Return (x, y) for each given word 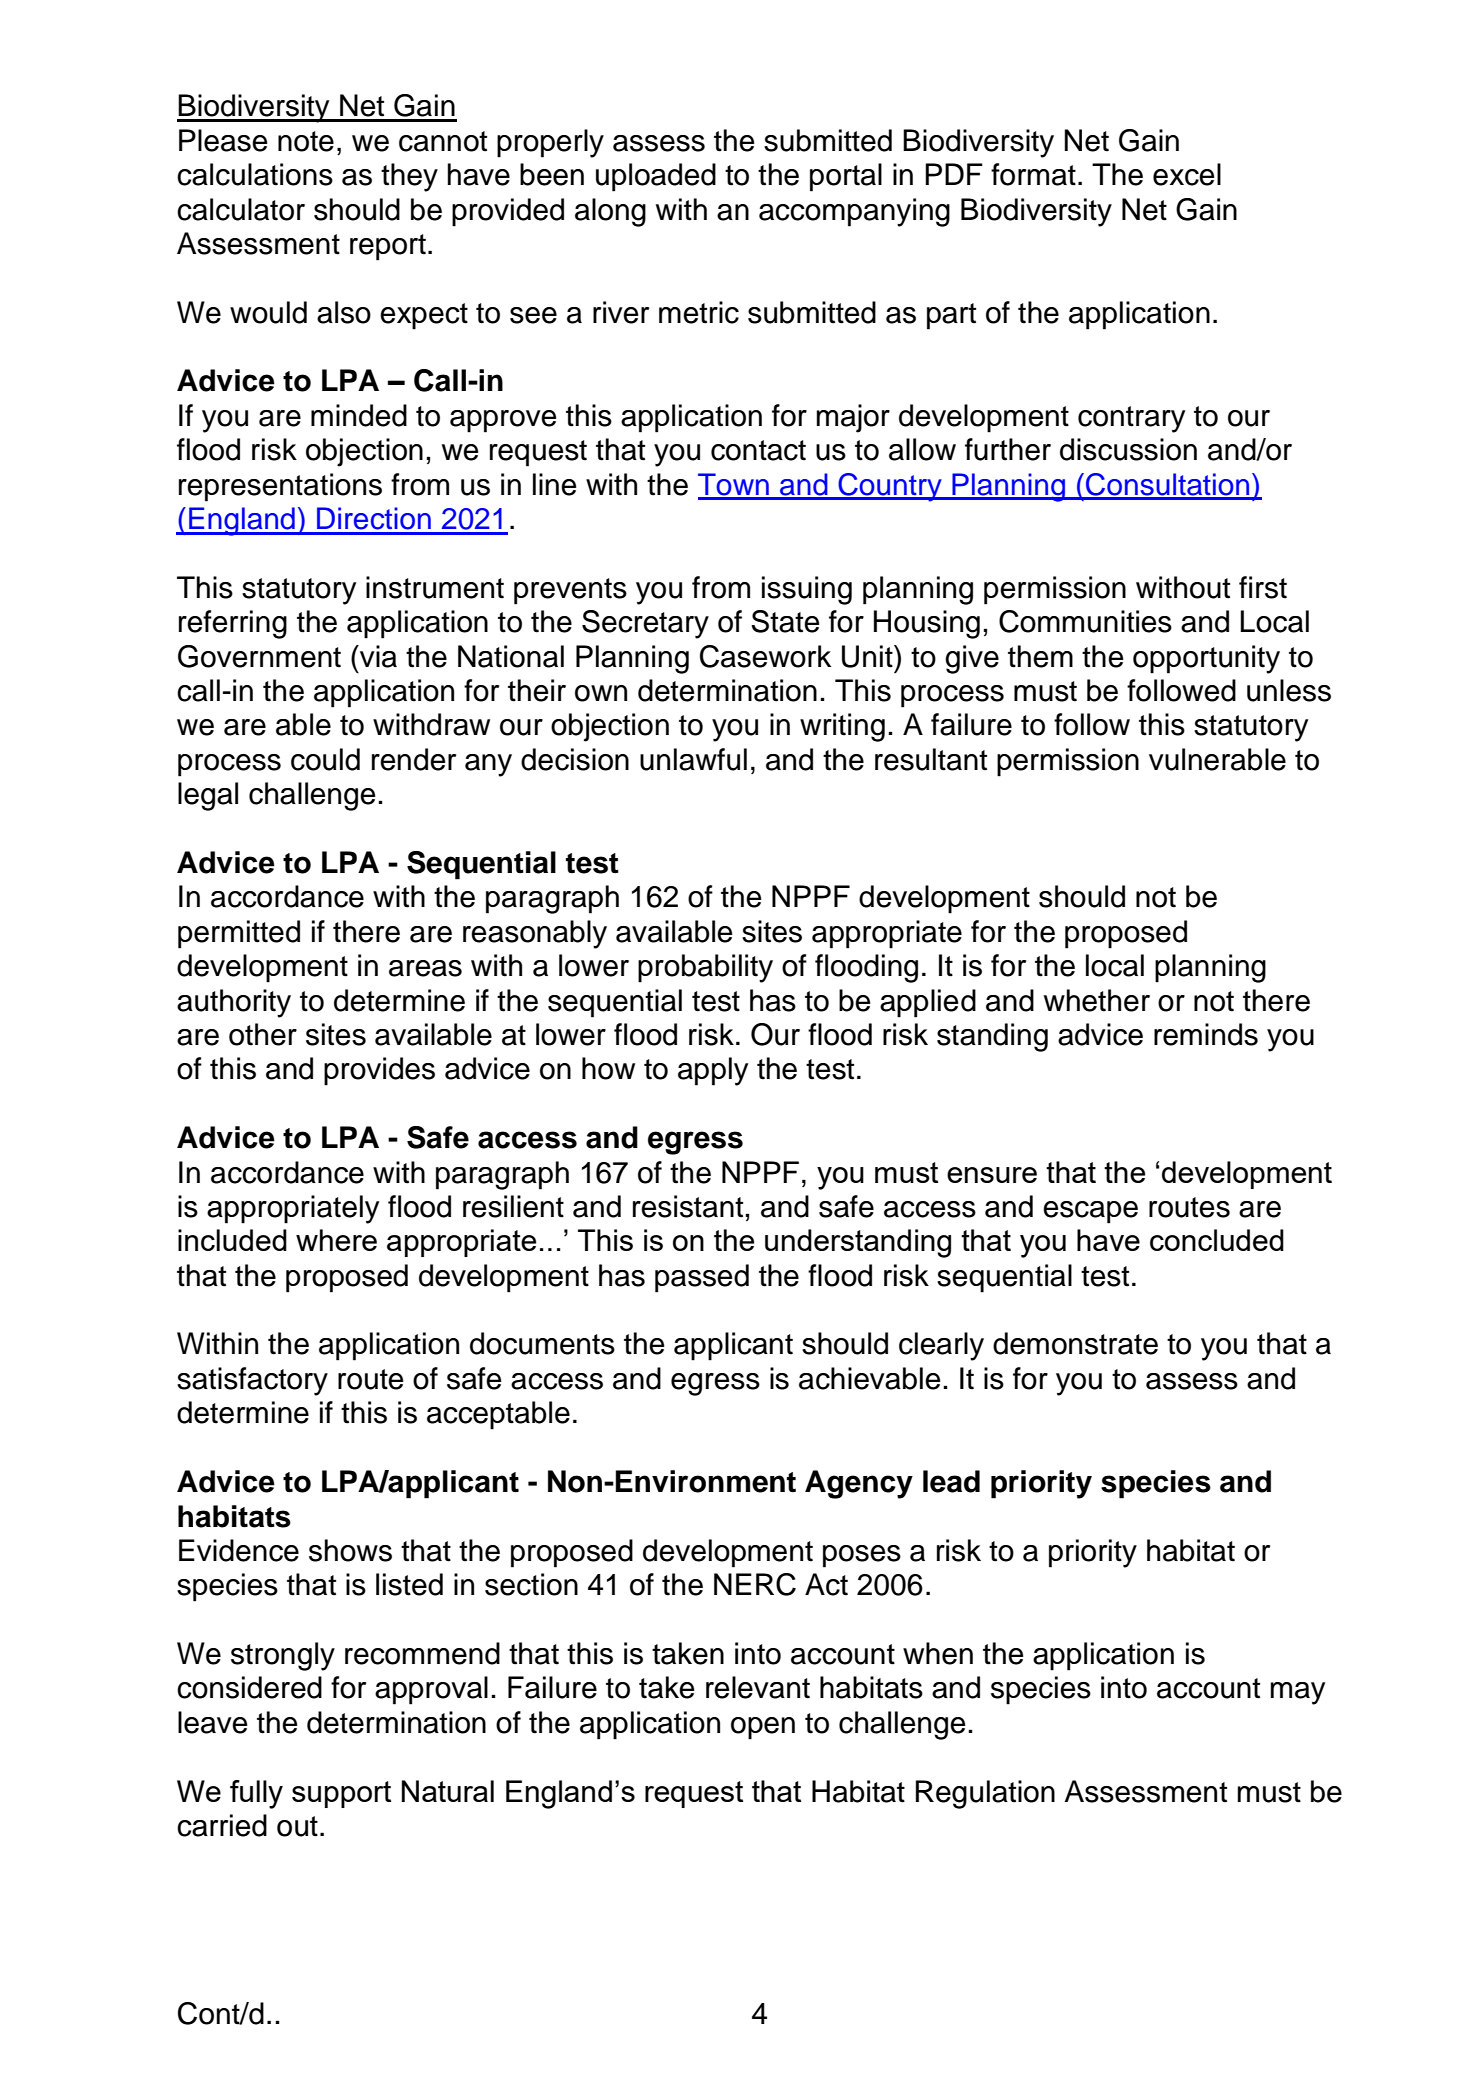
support (341, 1794)
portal (846, 177)
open (763, 1728)
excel (1187, 174)
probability (705, 968)
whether (1097, 1000)
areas (425, 968)
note (306, 141)
